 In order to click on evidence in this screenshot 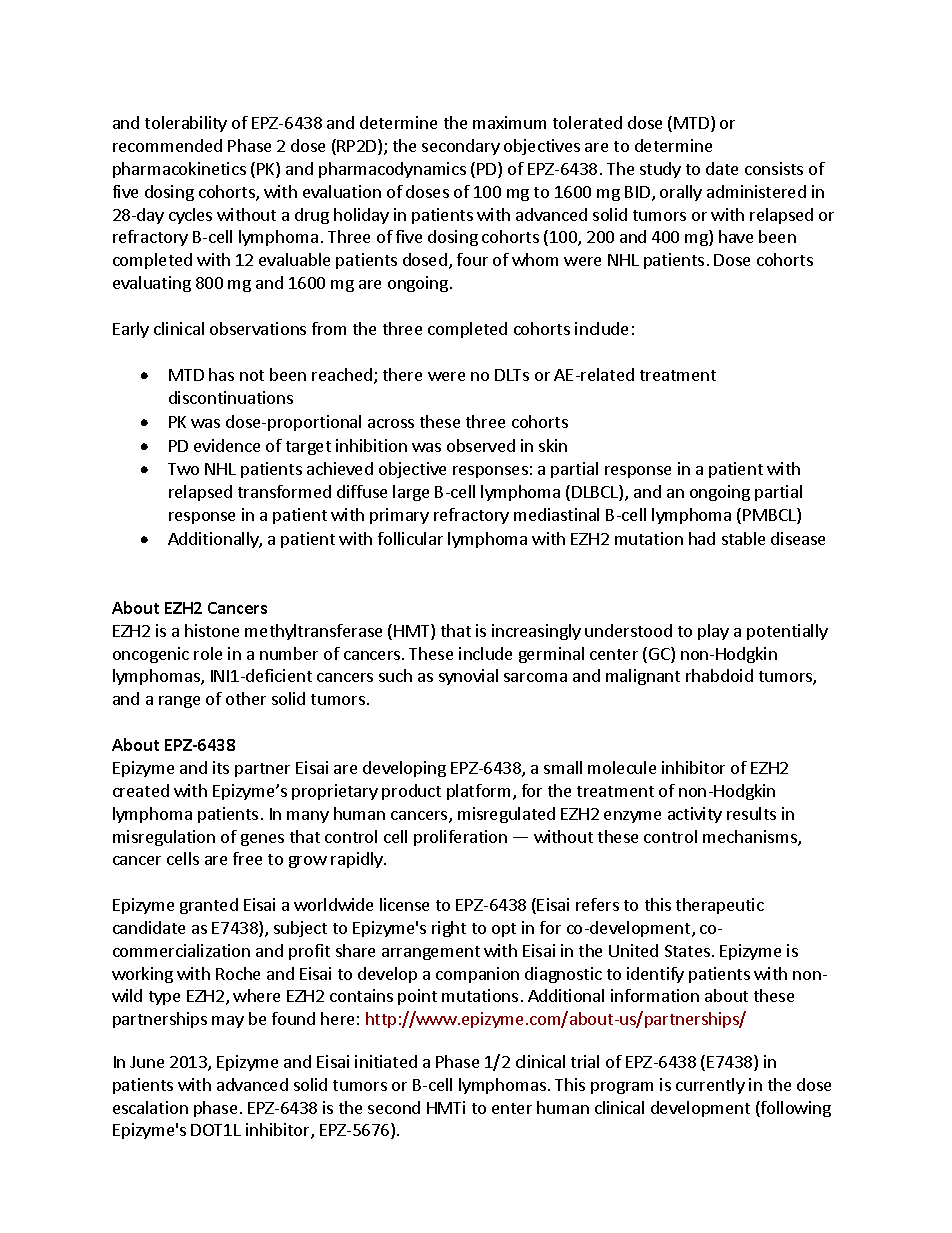, I will do `click(227, 445)`.
